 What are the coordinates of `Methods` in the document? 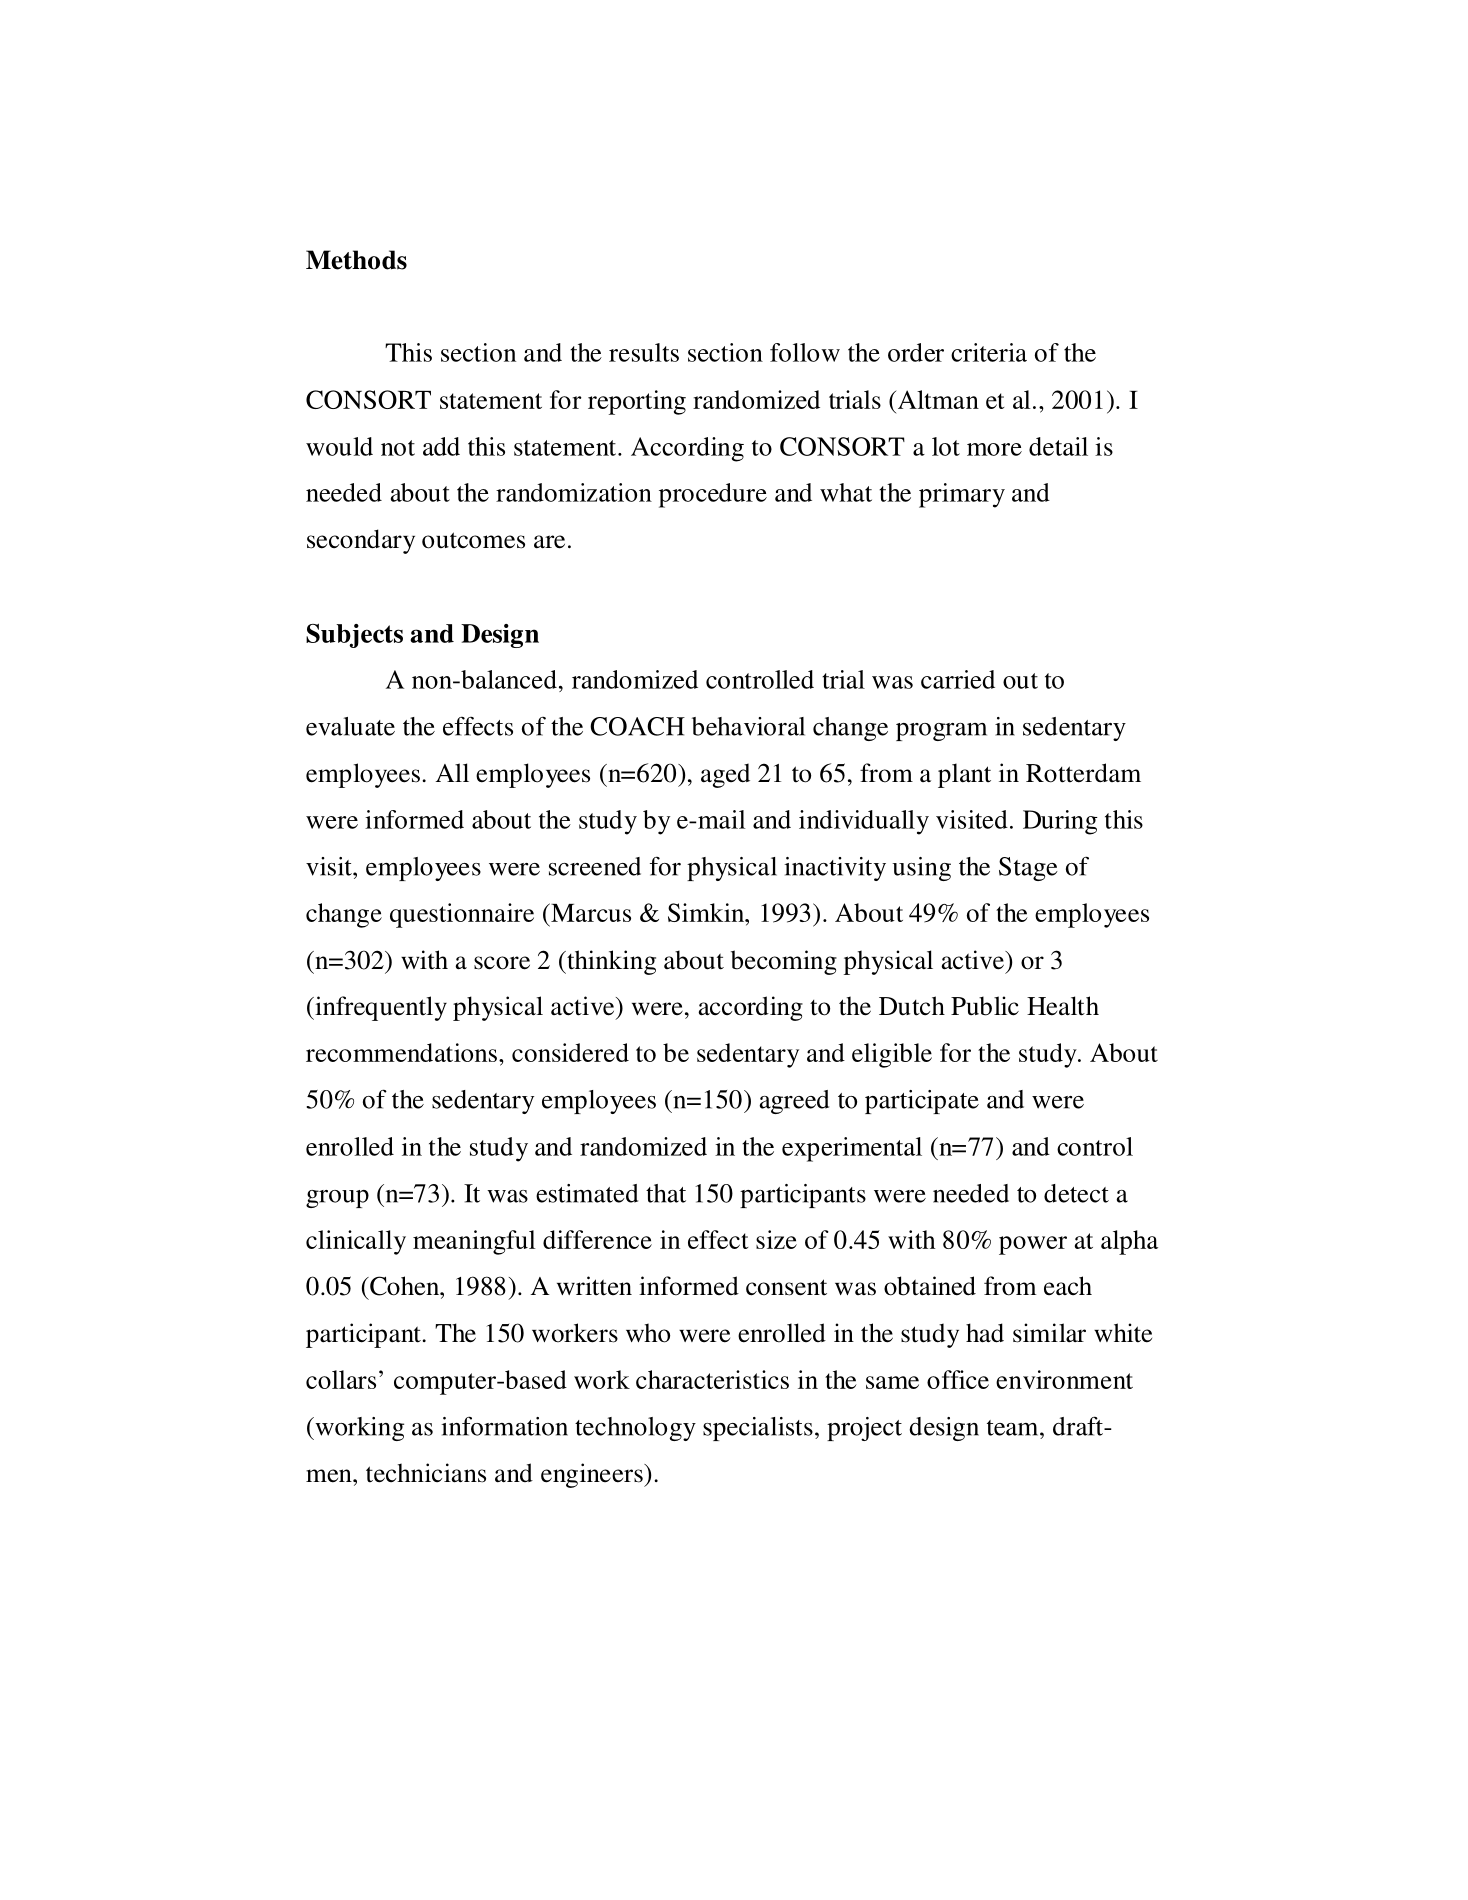 It's located at (356, 260).
